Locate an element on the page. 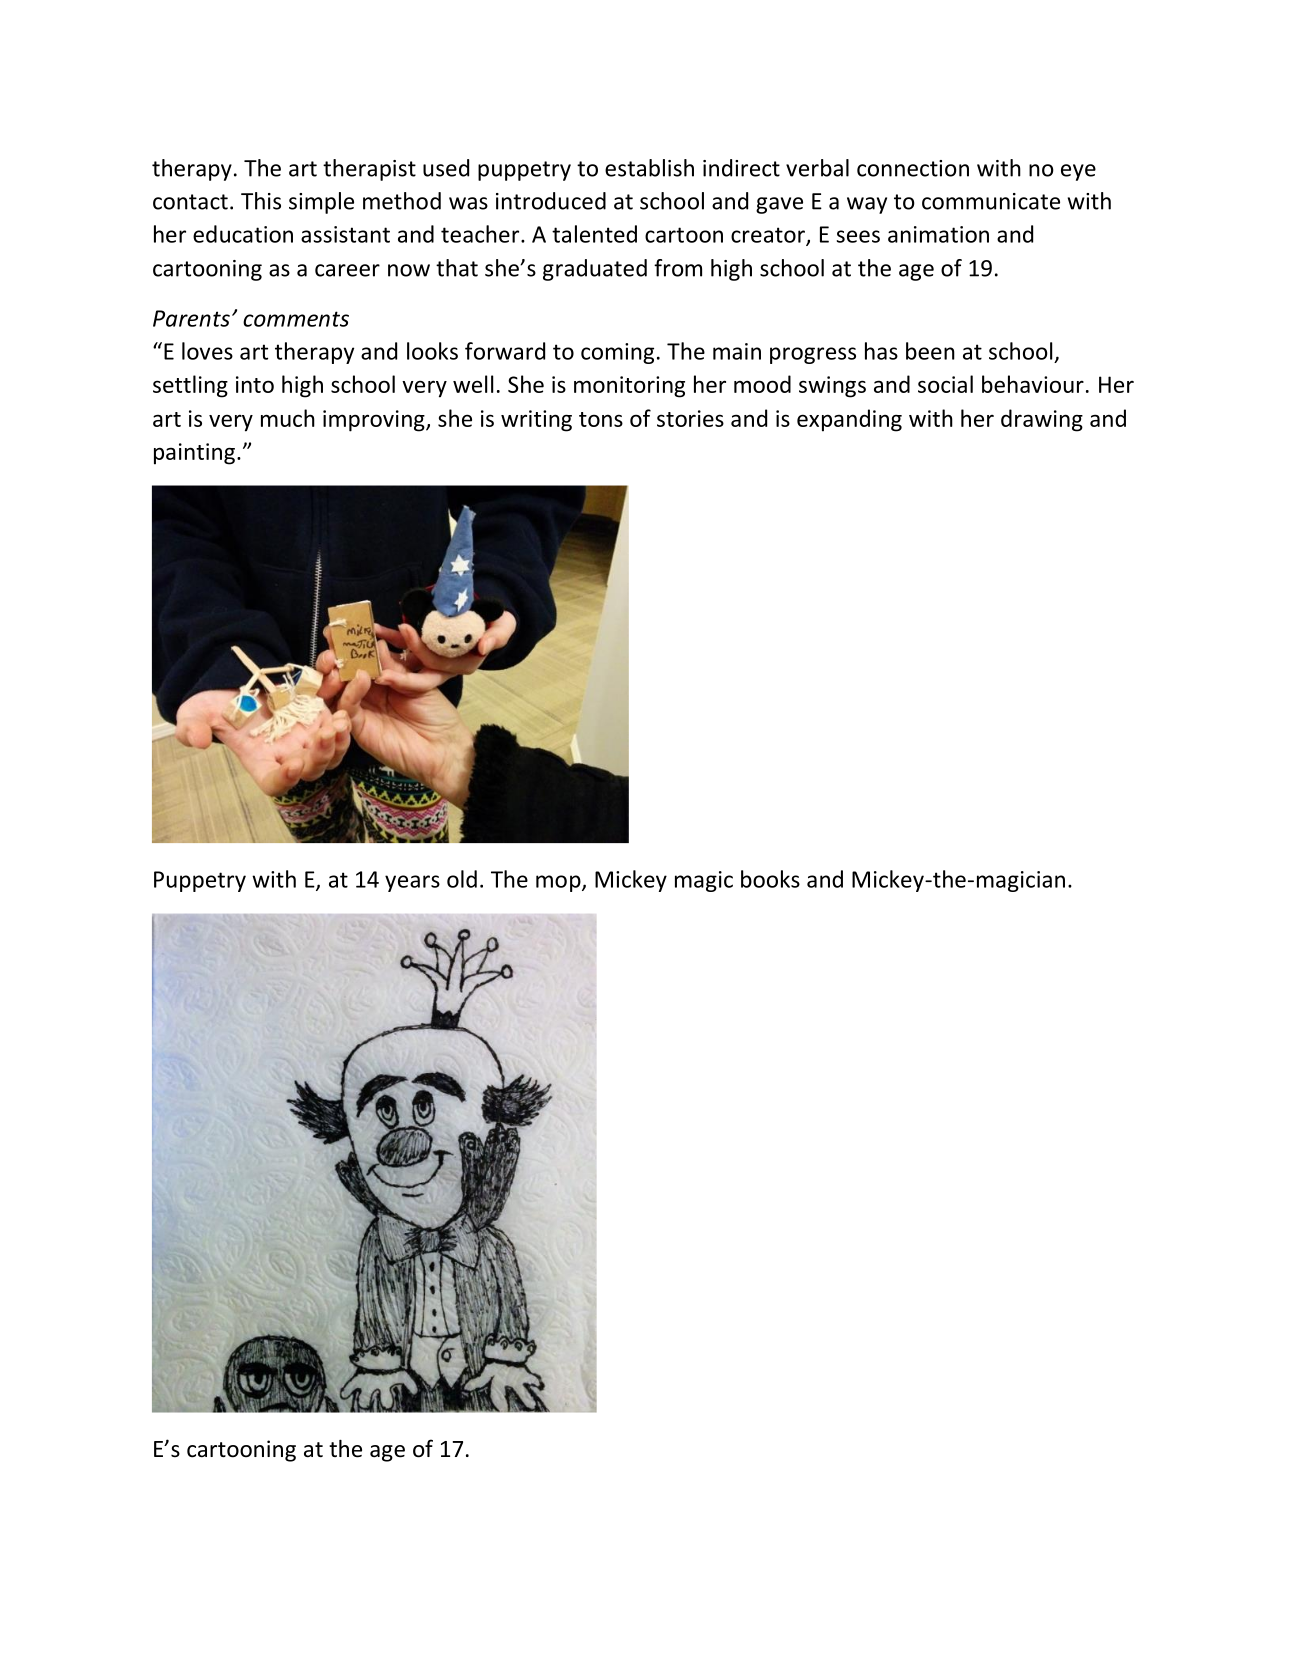 This image has width=1291, height=1670. tons is located at coordinates (601, 419).
